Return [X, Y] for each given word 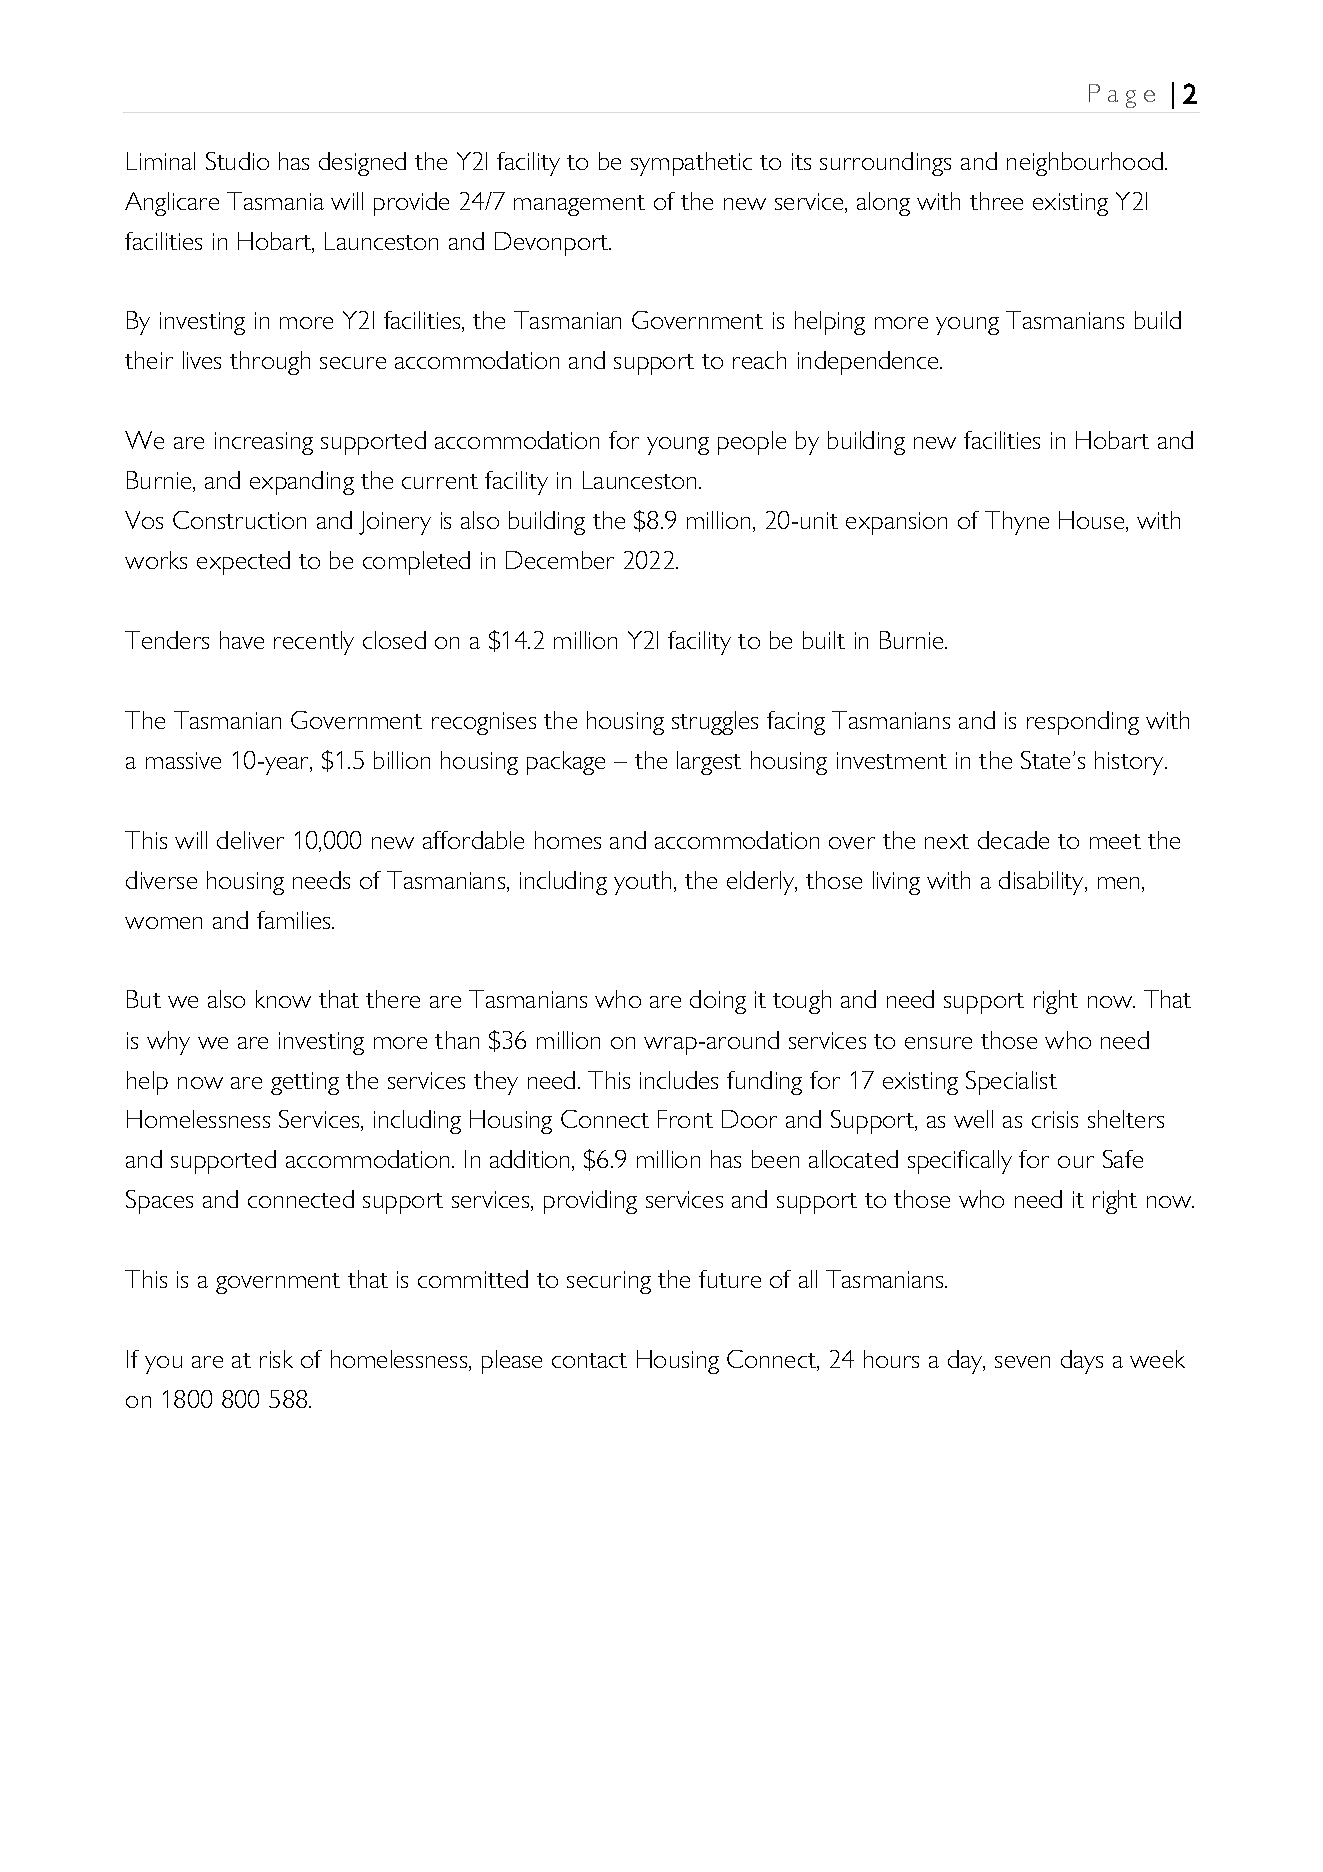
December [560, 560]
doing [718, 1002]
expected [243, 563]
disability [1042, 883]
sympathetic [691, 164]
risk [276, 1359]
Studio [237, 161]
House [1093, 521]
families [295, 920]
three [996, 201]
